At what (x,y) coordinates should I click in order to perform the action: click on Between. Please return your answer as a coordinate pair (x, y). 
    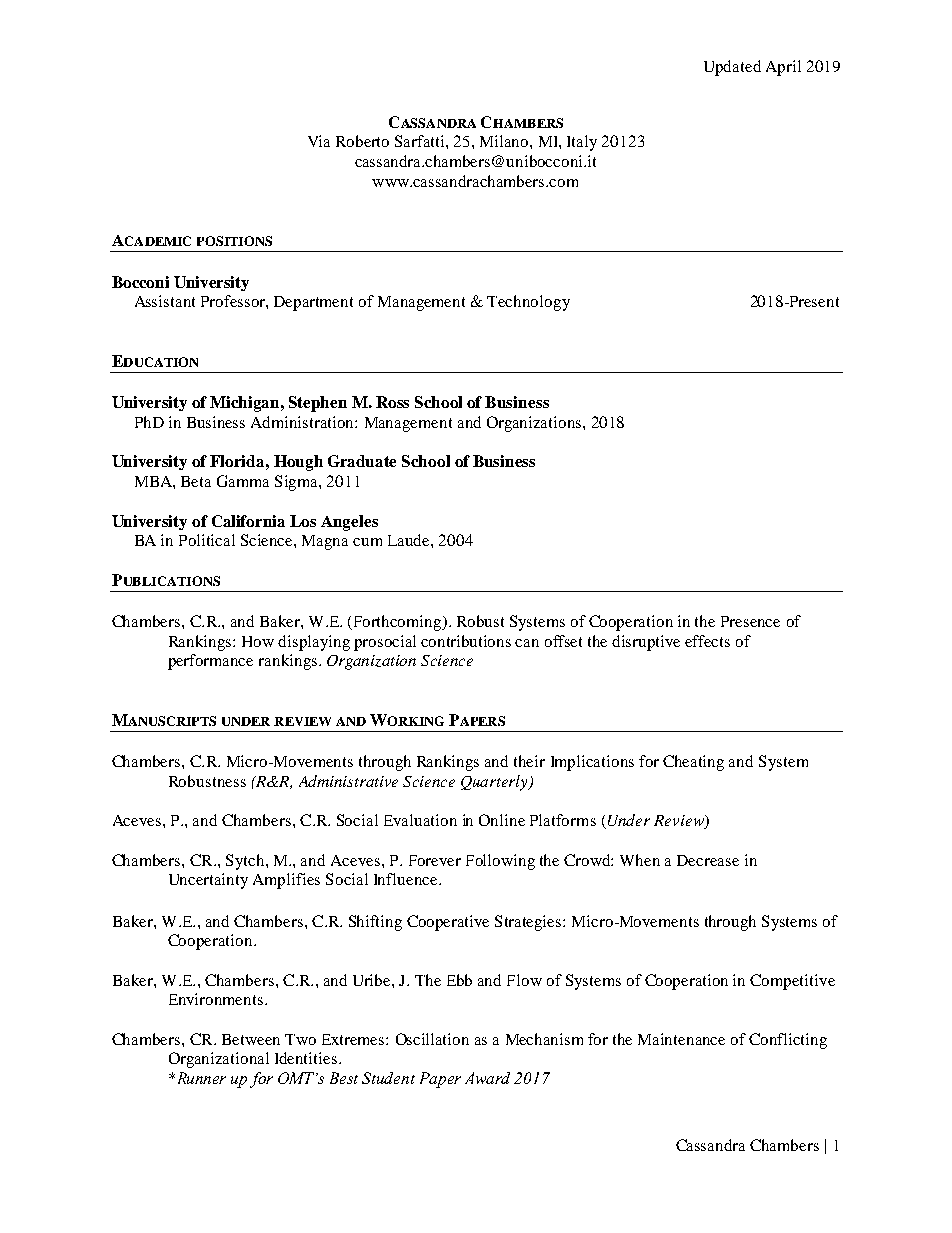
    Looking at the image, I should click on (251, 1039).
